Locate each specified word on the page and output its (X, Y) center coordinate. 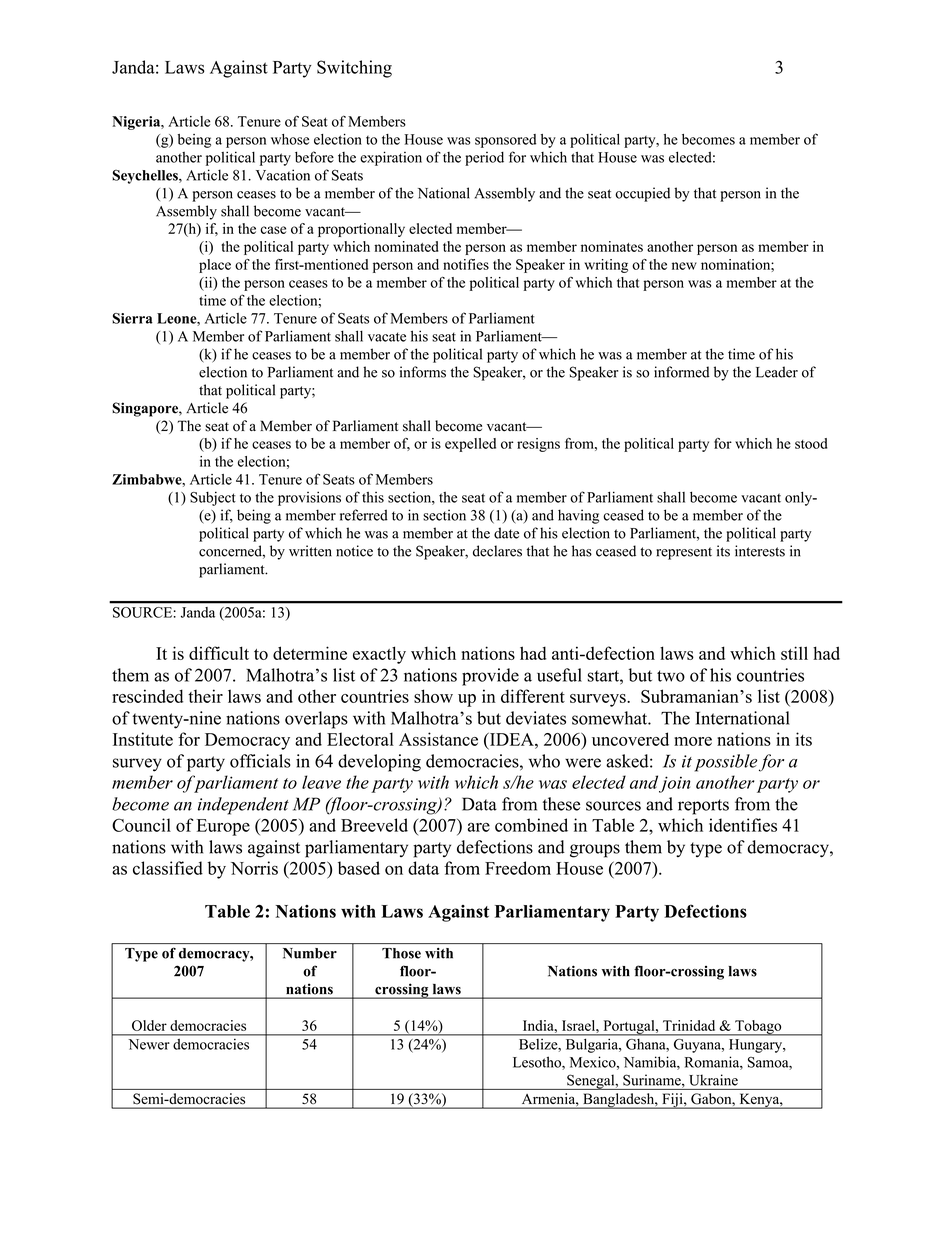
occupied (642, 194)
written (310, 551)
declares (497, 551)
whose (290, 139)
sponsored (505, 141)
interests (760, 551)
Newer (149, 1044)
